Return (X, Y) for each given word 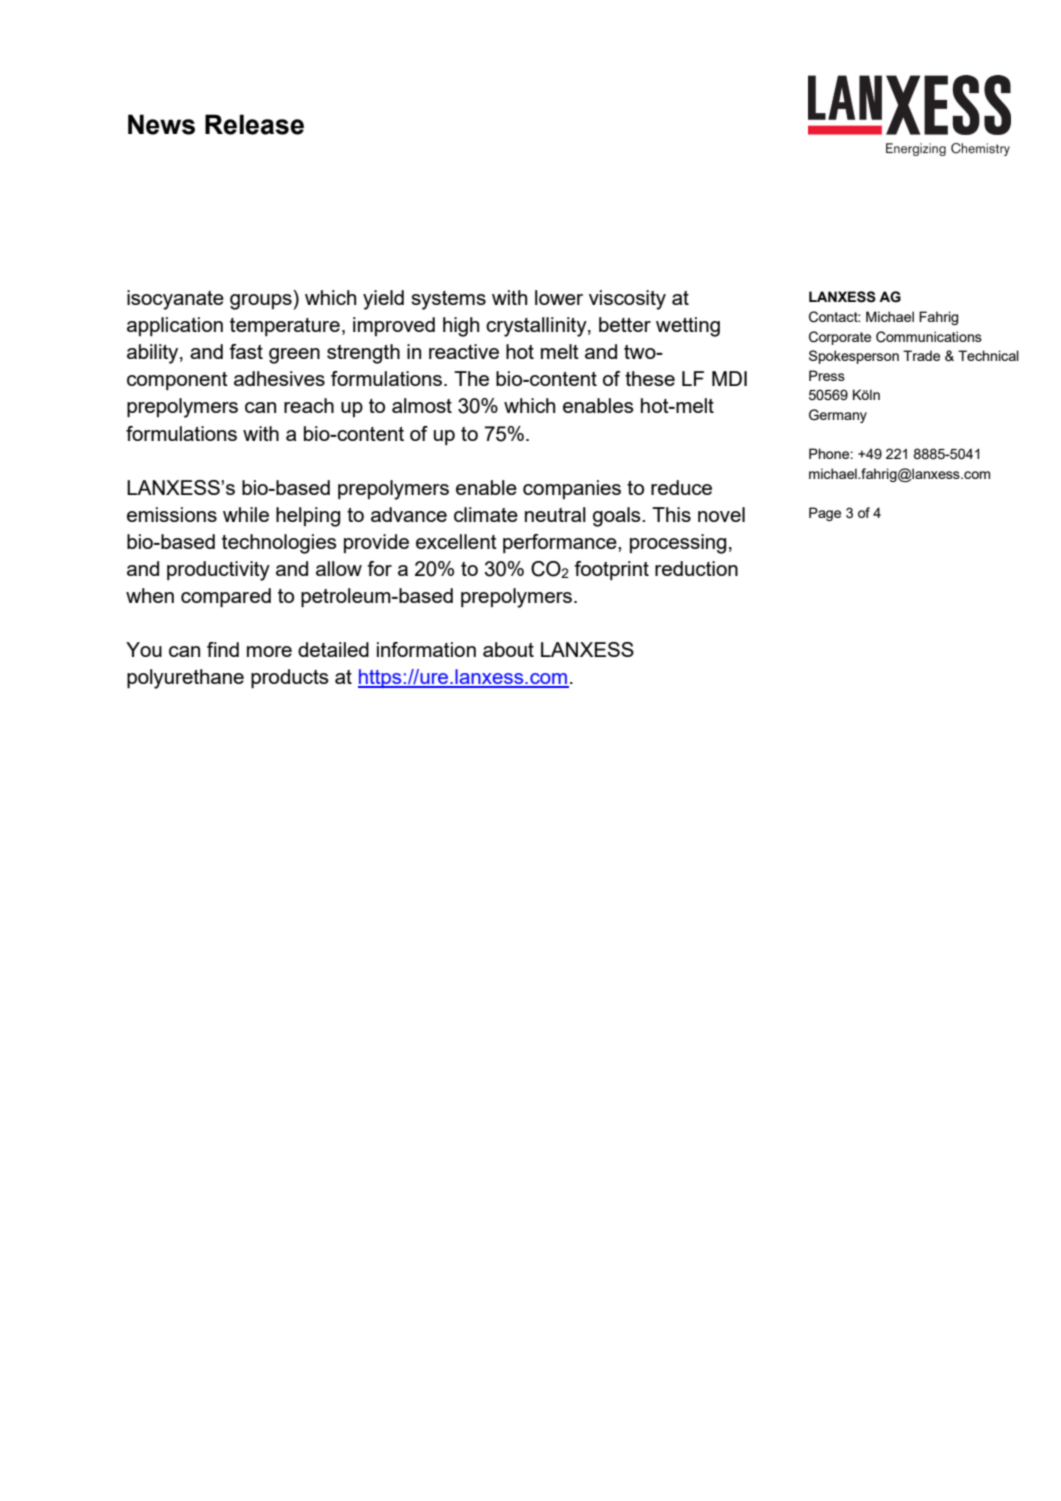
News (161, 124)
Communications (929, 337)
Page (825, 514)
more (269, 651)
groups (261, 302)
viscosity (627, 300)
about (508, 649)
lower (559, 297)
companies (572, 489)
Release (254, 124)
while (246, 514)
